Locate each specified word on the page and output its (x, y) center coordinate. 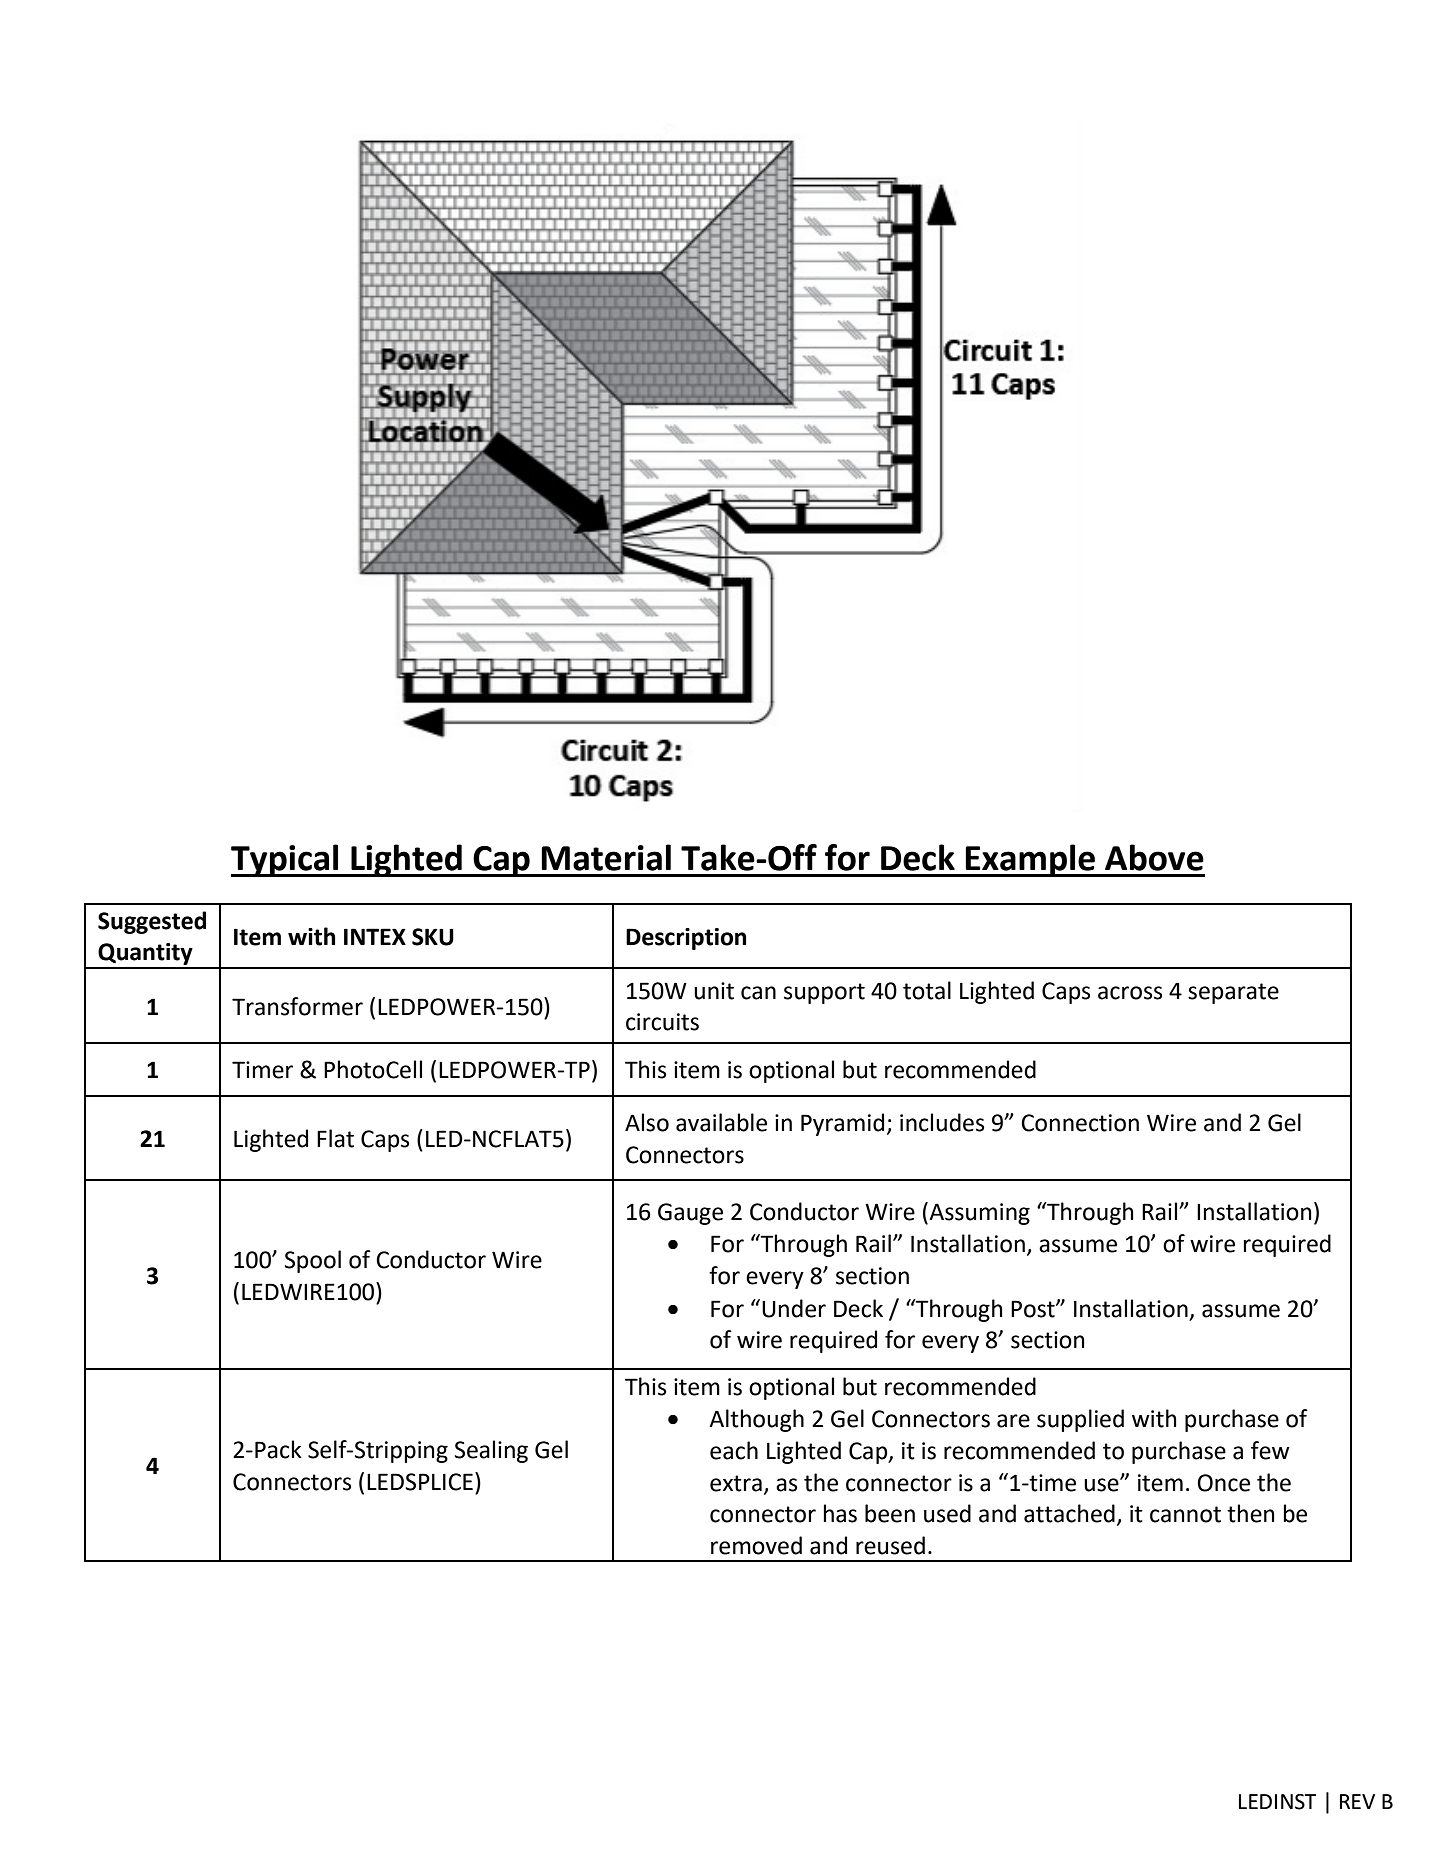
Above (1154, 857)
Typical (286, 860)
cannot (1185, 1514)
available (721, 1122)
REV (1357, 1801)
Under (794, 1308)
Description (686, 939)
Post (1034, 1309)
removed (756, 1545)
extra (736, 1483)
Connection (1080, 1123)
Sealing (491, 1451)
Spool (313, 1261)
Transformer (297, 1006)
